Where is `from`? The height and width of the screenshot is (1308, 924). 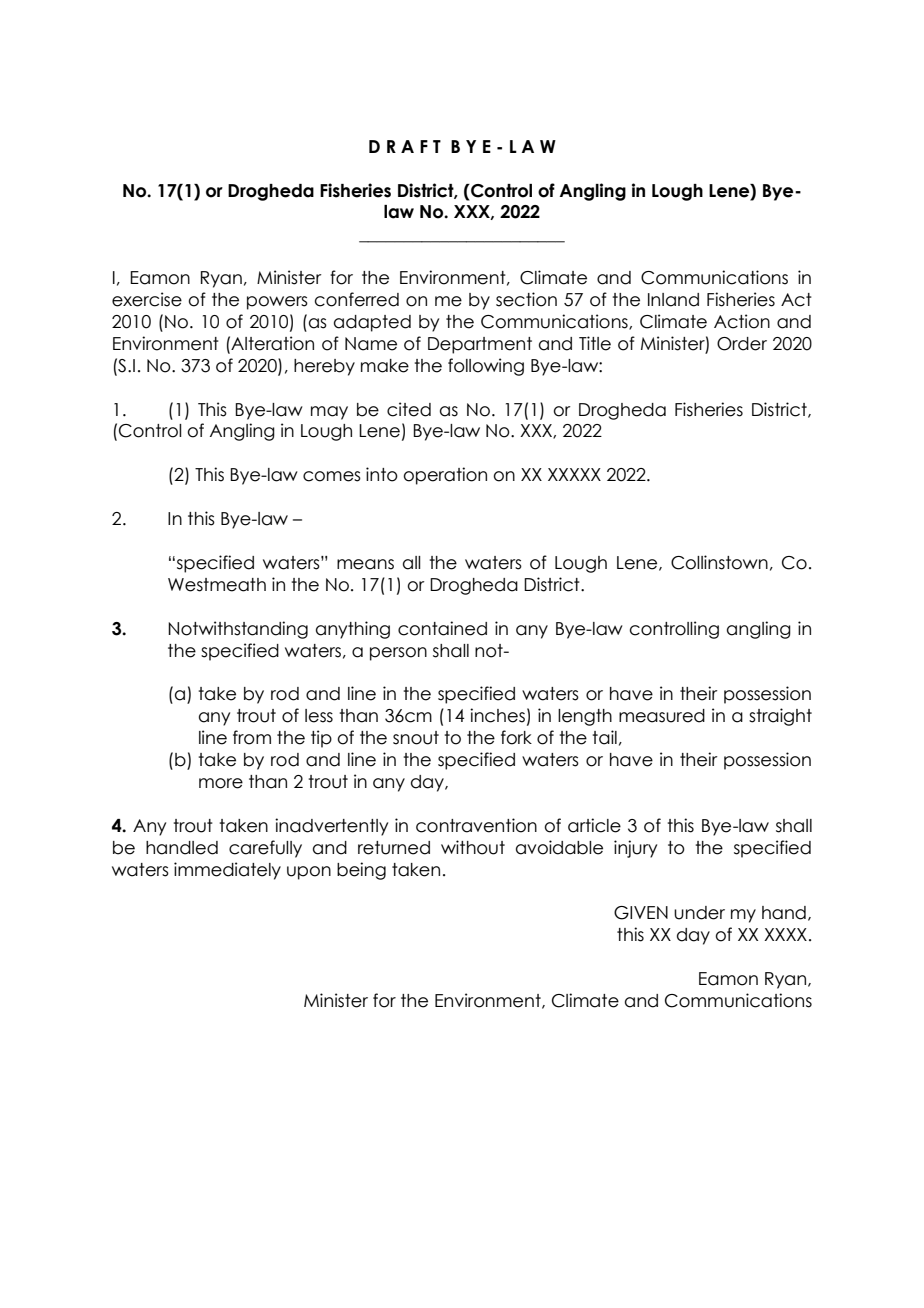
from is located at coordinates (252, 737).
